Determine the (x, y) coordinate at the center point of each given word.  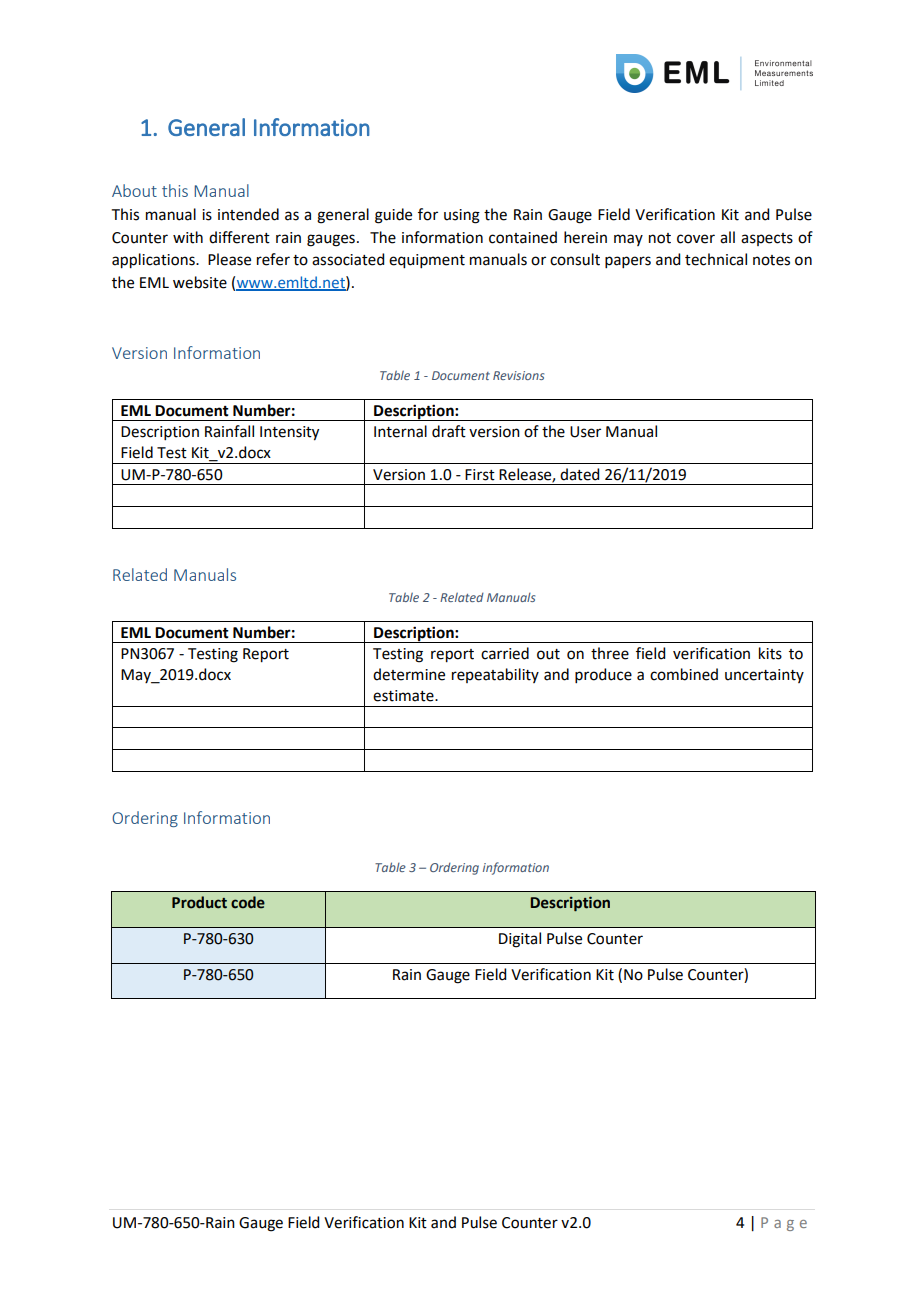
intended (248, 214)
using (462, 216)
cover (696, 239)
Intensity (289, 433)
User (585, 432)
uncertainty (764, 676)
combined (684, 674)
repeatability (495, 675)
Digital (520, 940)
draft (449, 431)
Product (199, 902)
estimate (404, 696)
